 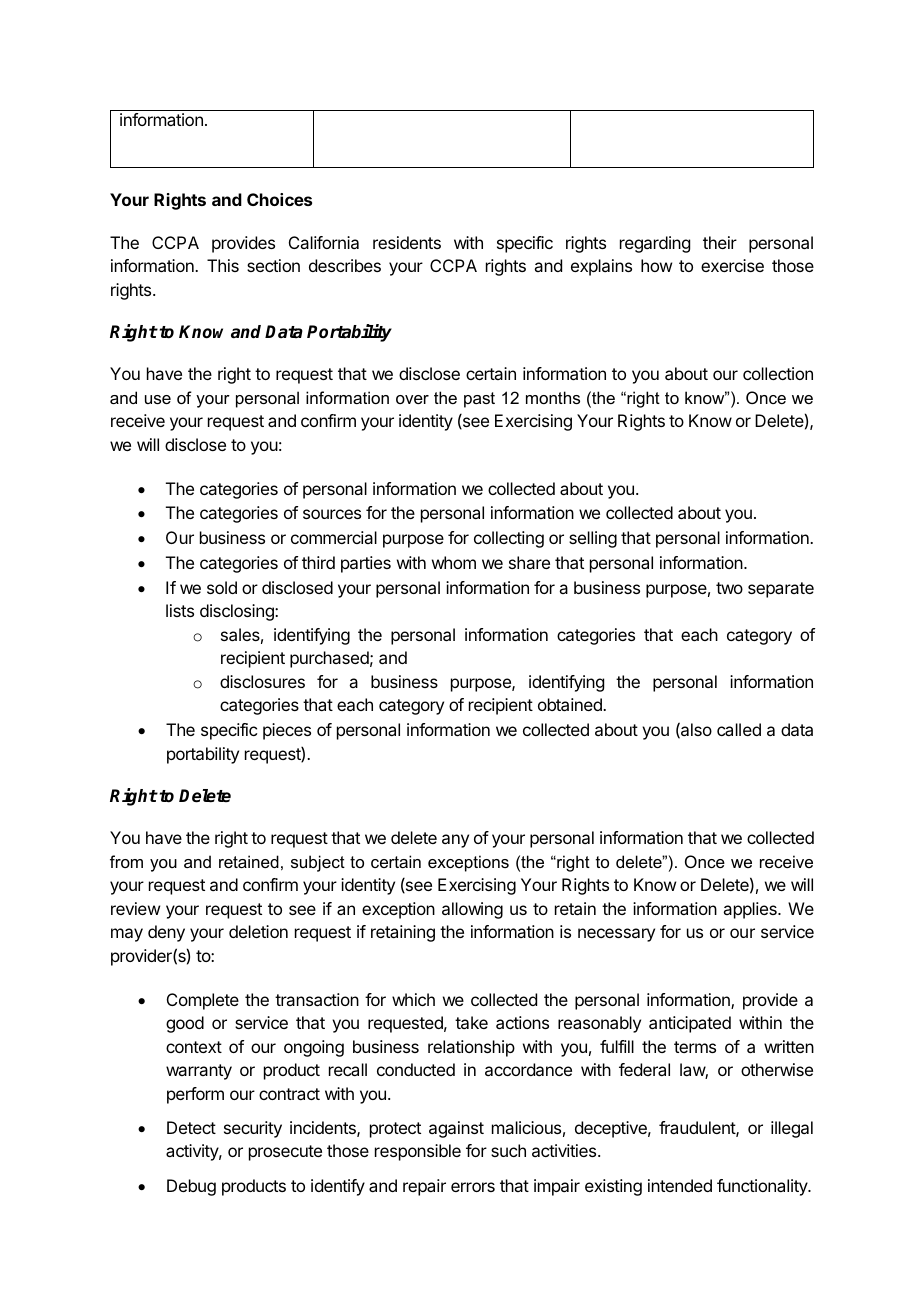 I want to click on disclosures, so click(x=262, y=681).
